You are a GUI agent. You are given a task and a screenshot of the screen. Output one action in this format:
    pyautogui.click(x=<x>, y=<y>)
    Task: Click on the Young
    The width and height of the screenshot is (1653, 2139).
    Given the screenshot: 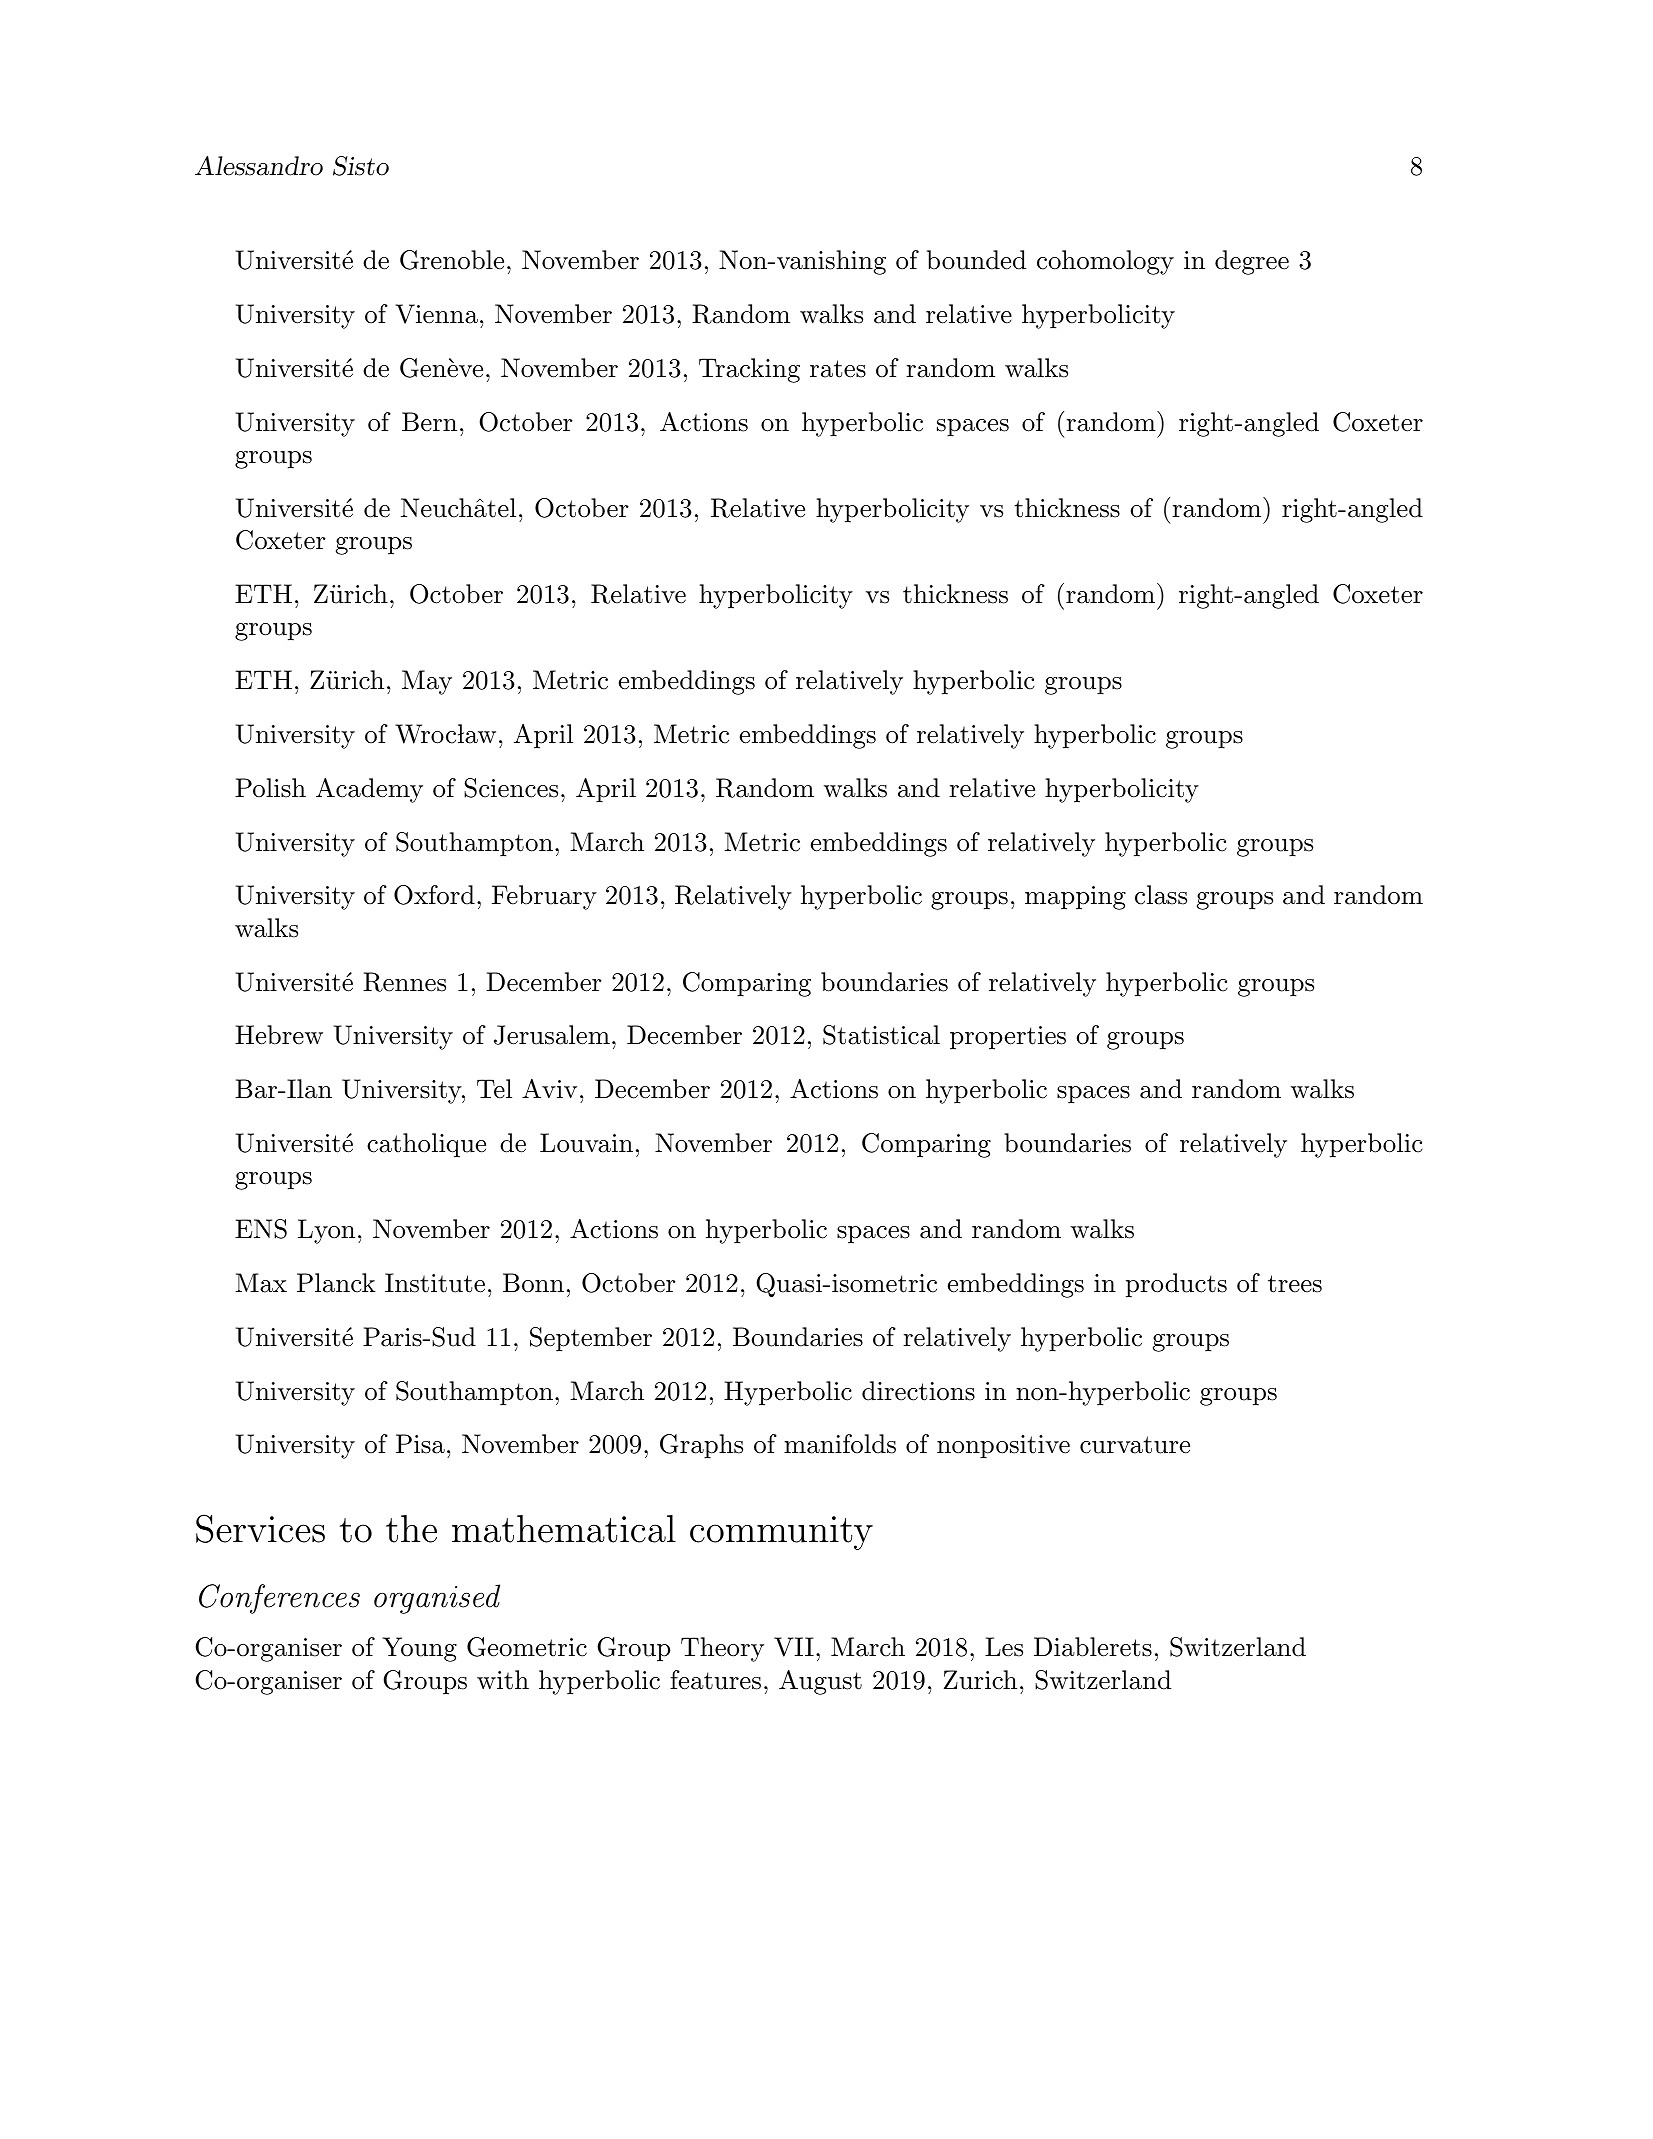 What is the action you would take?
    pyautogui.click(x=419, y=1649)
